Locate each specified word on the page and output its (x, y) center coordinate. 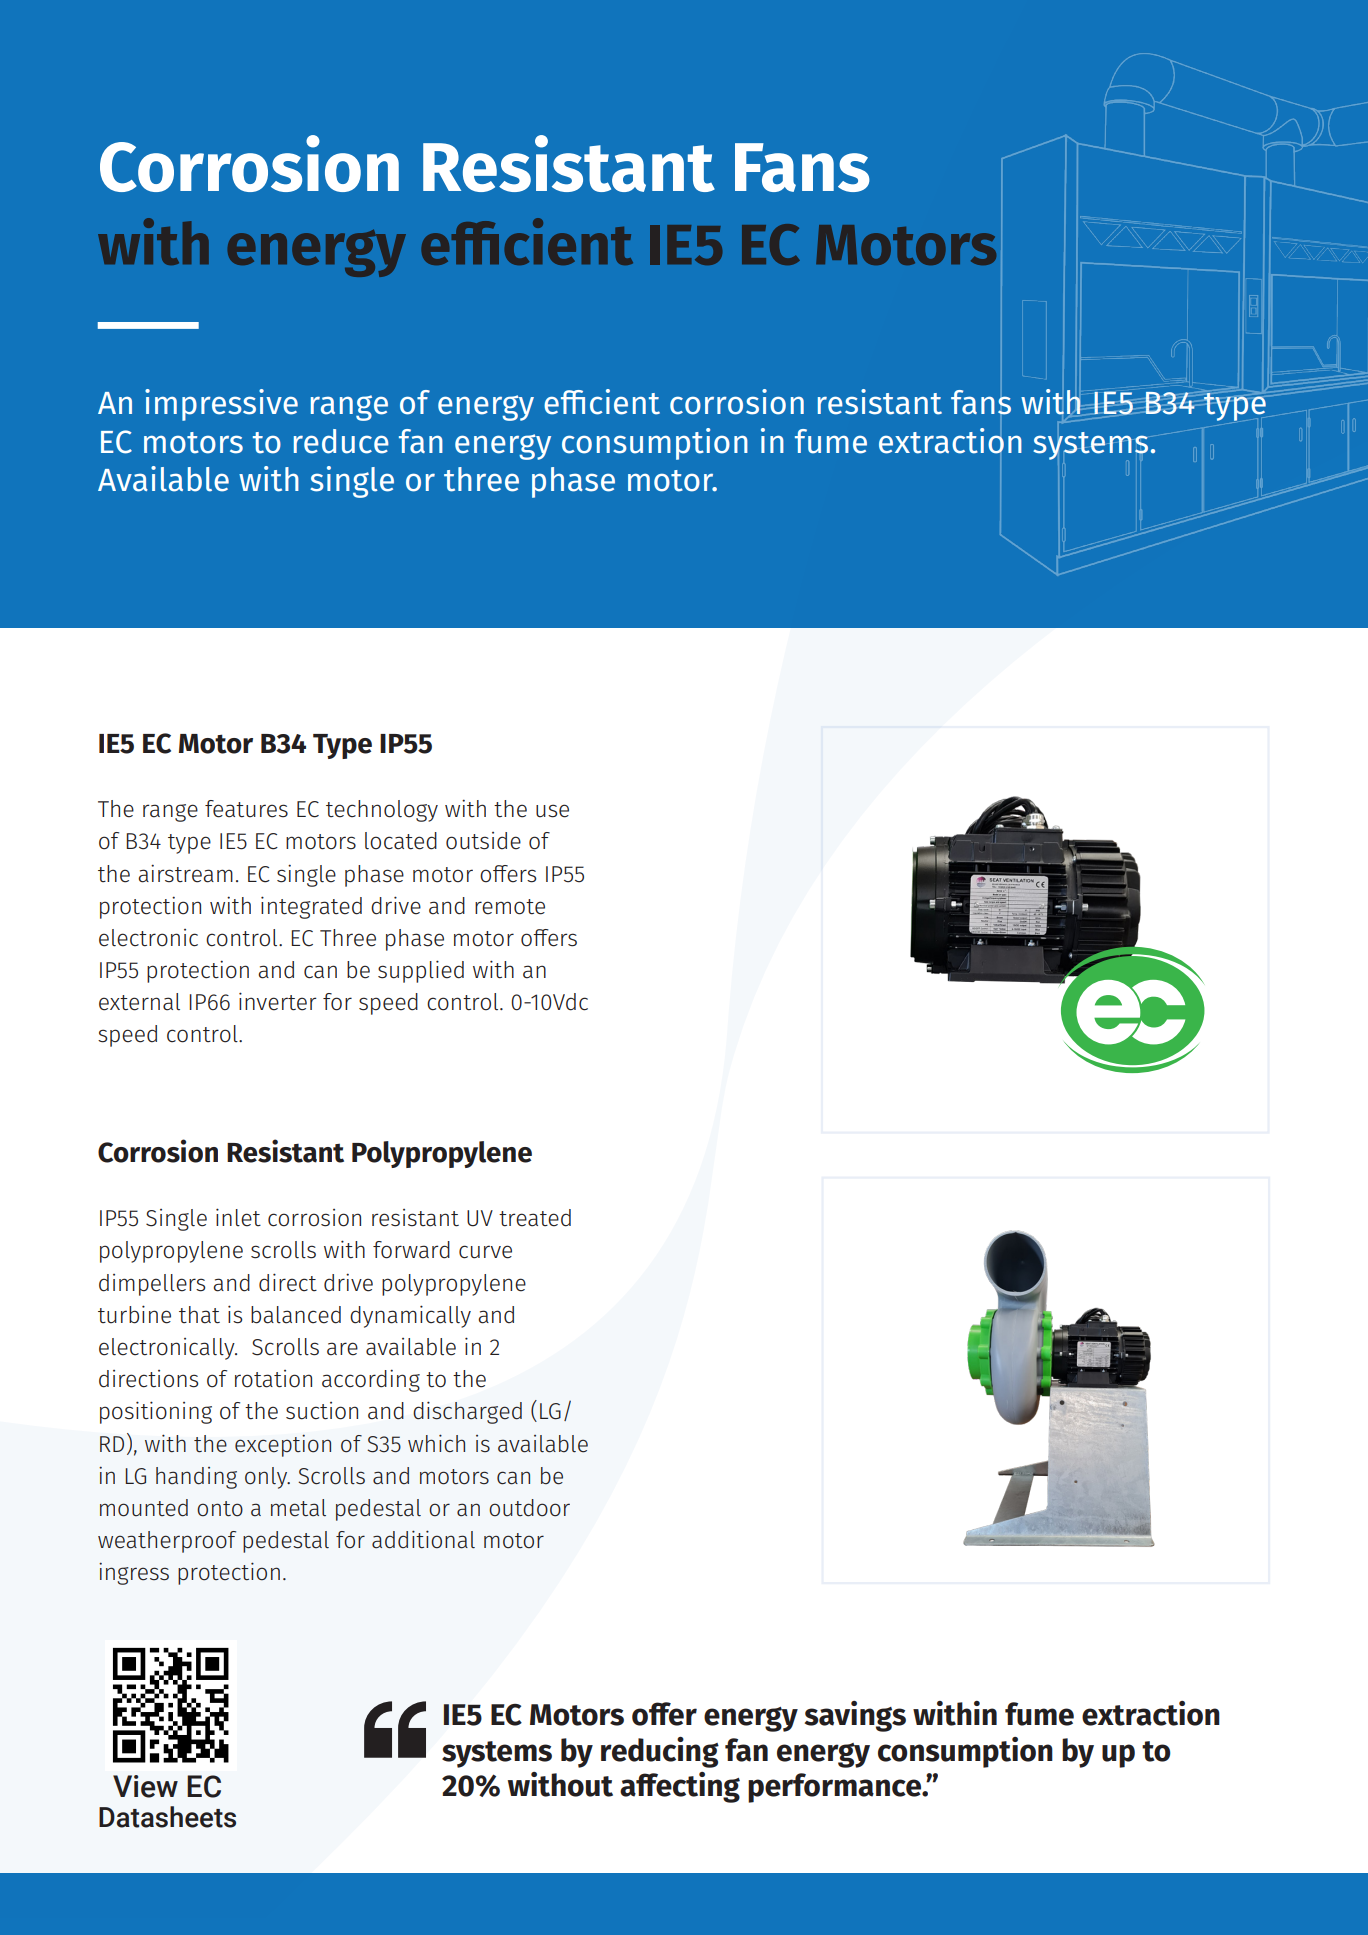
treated (535, 1218)
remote (510, 907)
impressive (221, 405)
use (552, 811)
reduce (341, 441)
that (199, 1315)
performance (836, 1788)
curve (485, 1252)
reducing (660, 1752)
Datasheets (167, 1817)
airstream (185, 873)
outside (483, 841)
